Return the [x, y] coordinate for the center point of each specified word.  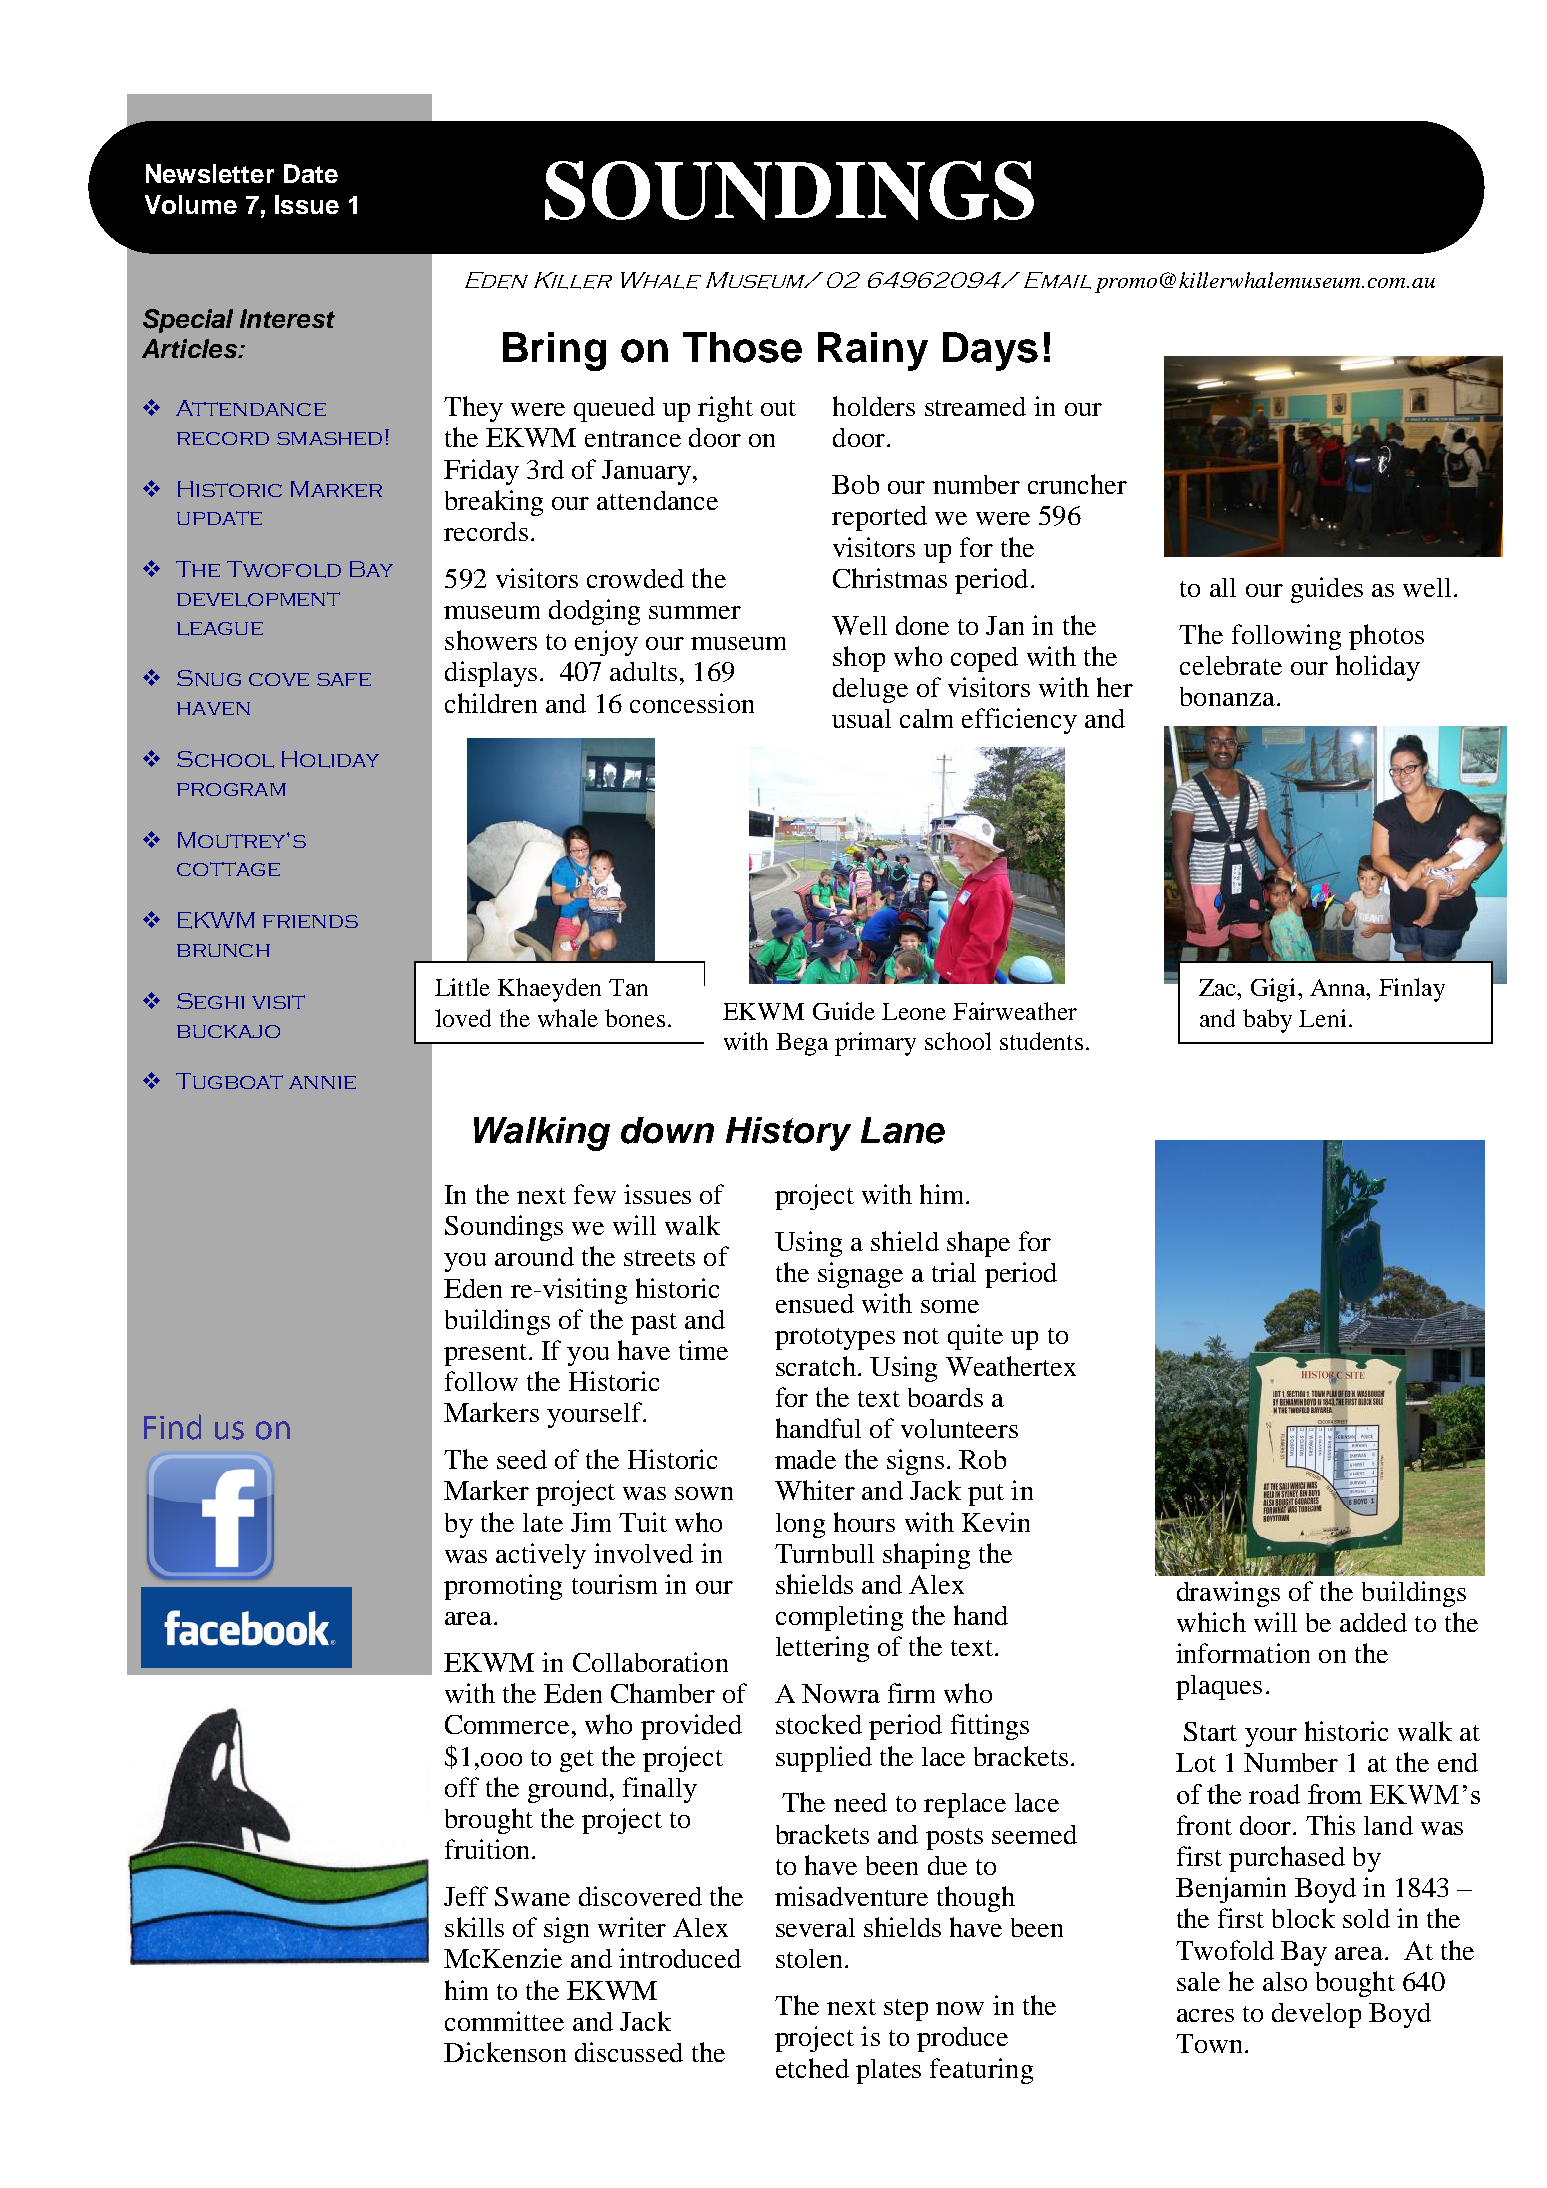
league [220, 629]
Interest [287, 318]
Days [990, 351]
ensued [815, 1303]
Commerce [507, 1724]
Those [742, 347]
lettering [822, 1649]
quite [975, 1337]
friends [310, 921]
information [1243, 1653]
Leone [914, 1011]
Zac [1219, 987]
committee [504, 2021]
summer [695, 612]
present [487, 1355]
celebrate [1231, 665]
